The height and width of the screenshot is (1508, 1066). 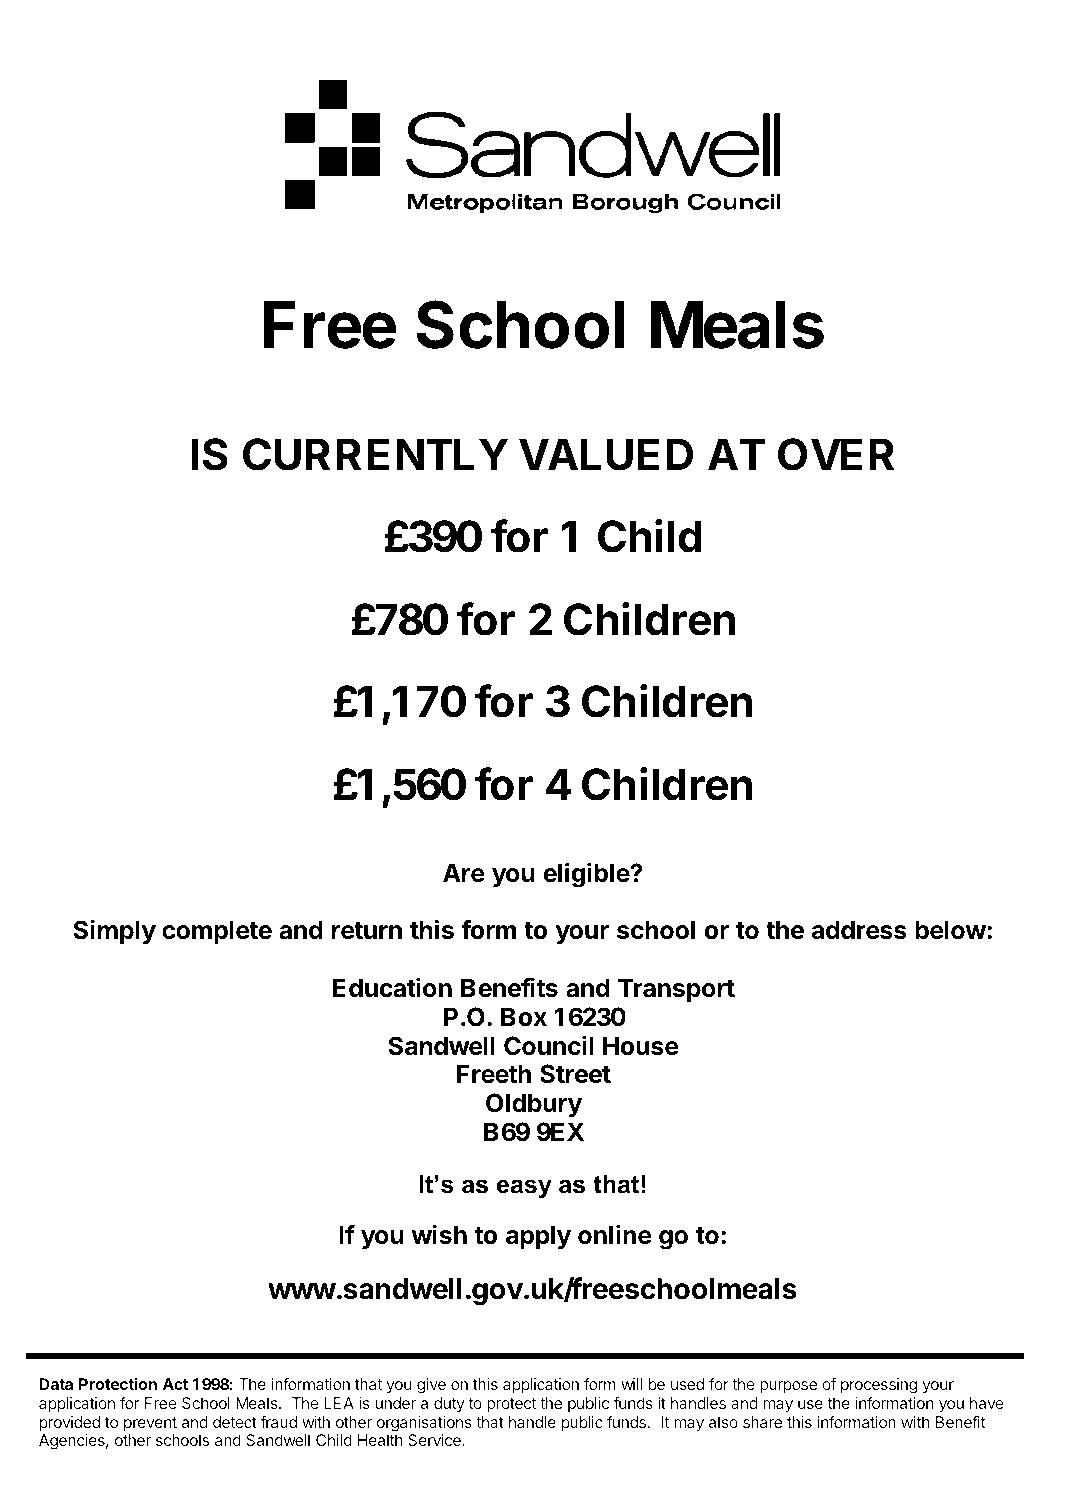 I want to click on Education, so click(x=392, y=987).
